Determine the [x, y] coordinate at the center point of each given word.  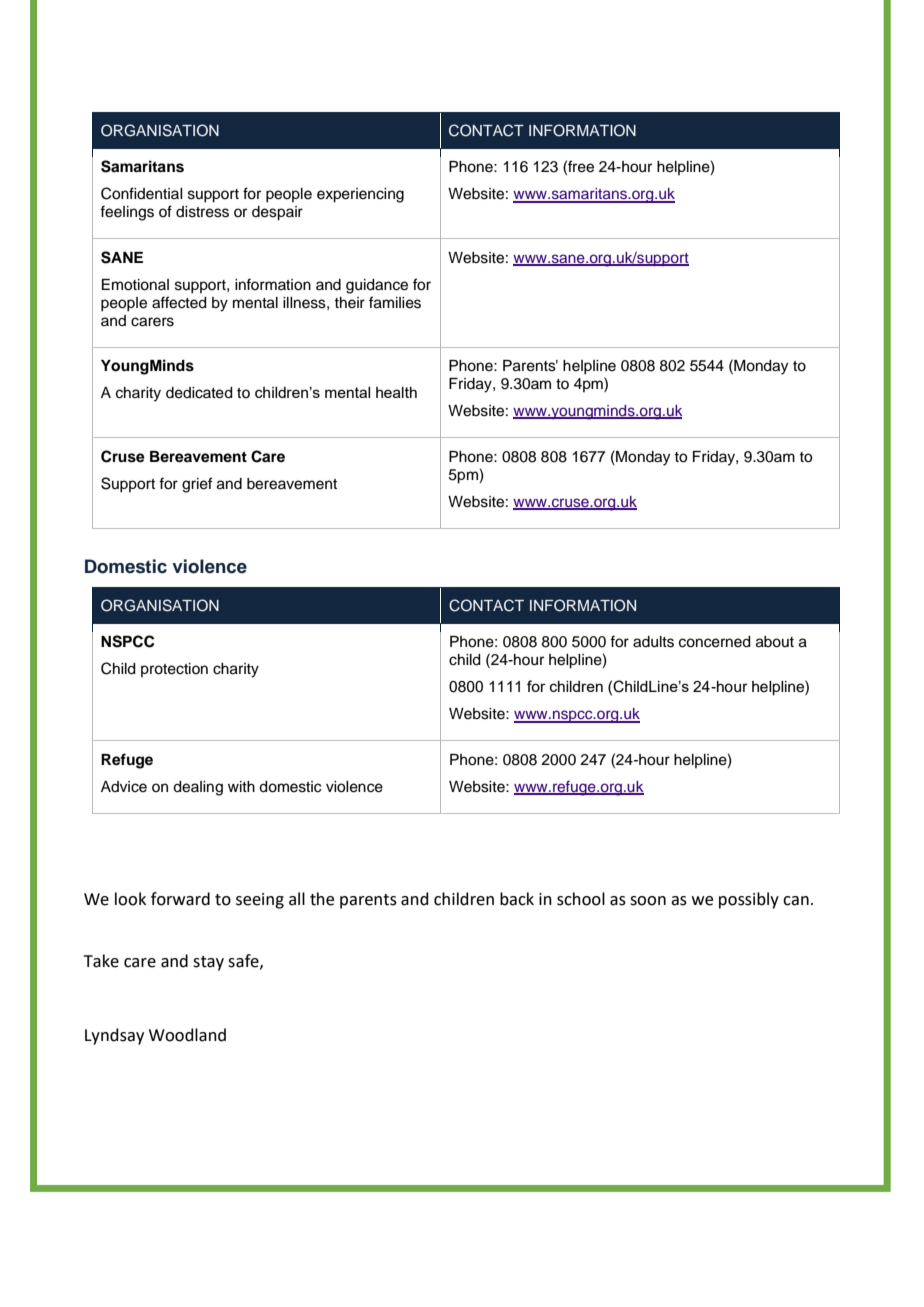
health [396, 392]
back [517, 899]
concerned [715, 642]
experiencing [360, 195]
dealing [198, 788]
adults [653, 642]
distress [202, 212]
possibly [749, 900]
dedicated [199, 393]
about [775, 642]
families [395, 302]
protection [174, 670]
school [581, 899]
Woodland [187, 1035]
